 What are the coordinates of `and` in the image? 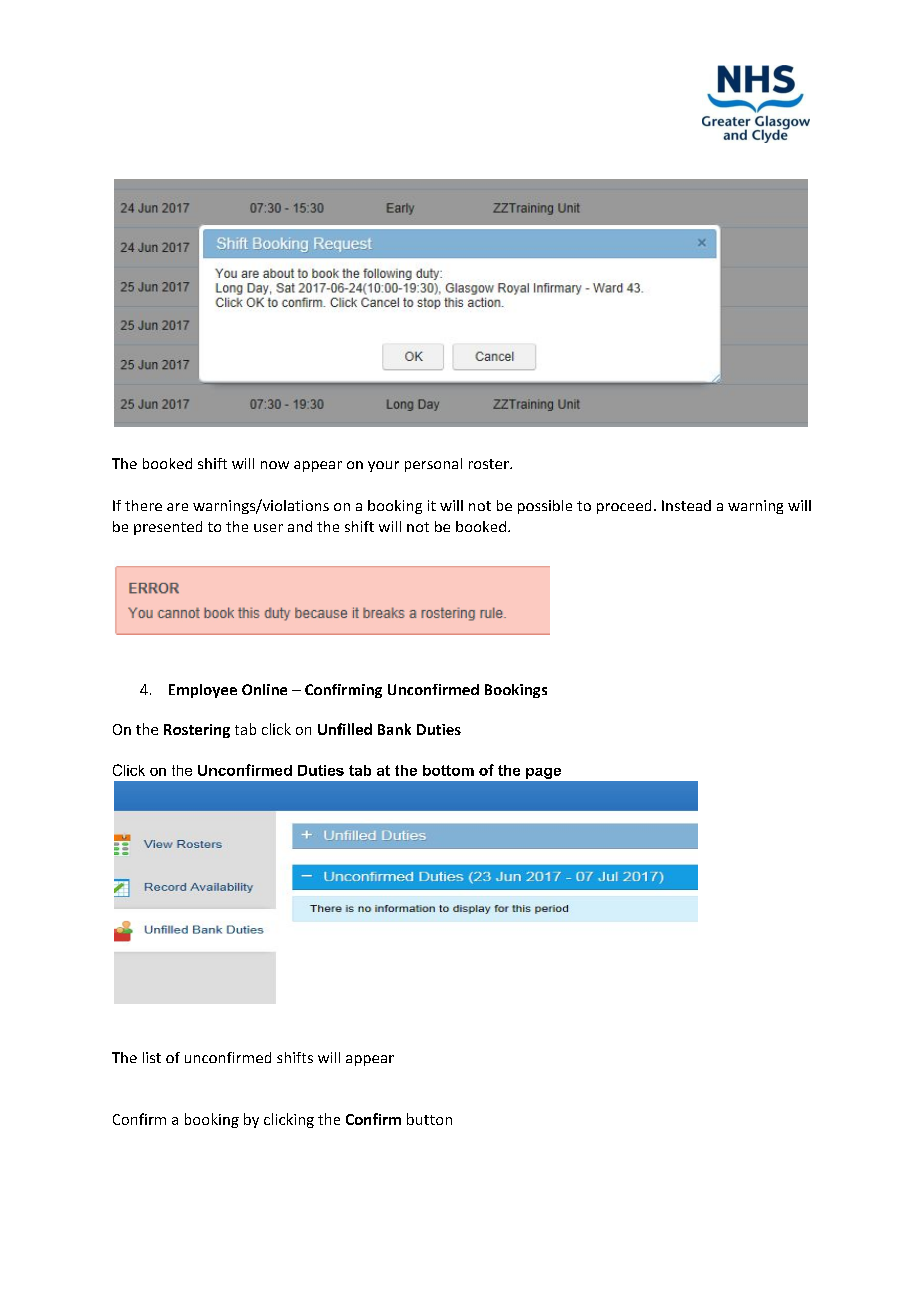 It's located at (300, 526).
